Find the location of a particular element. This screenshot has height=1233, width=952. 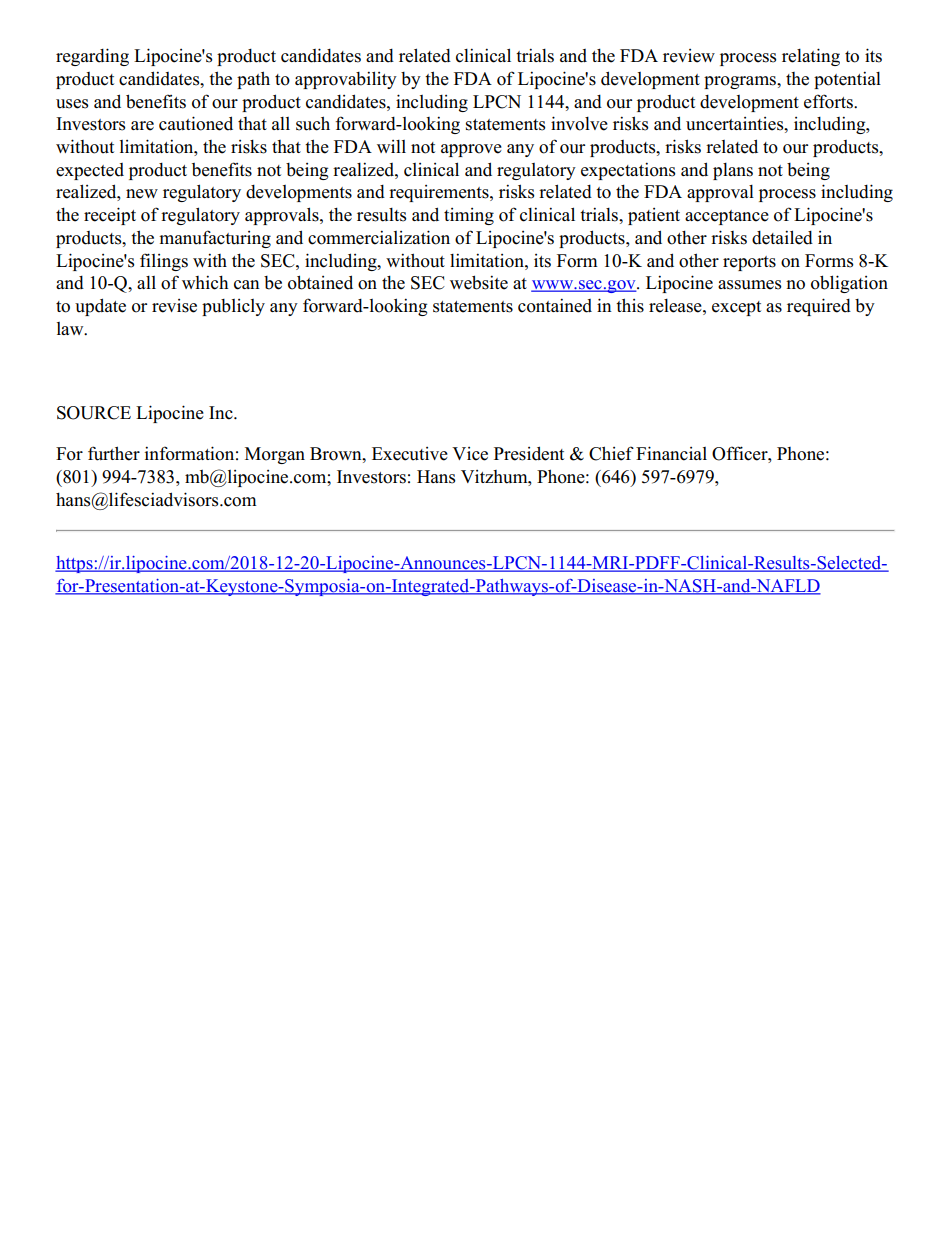

review is located at coordinates (689, 56).
